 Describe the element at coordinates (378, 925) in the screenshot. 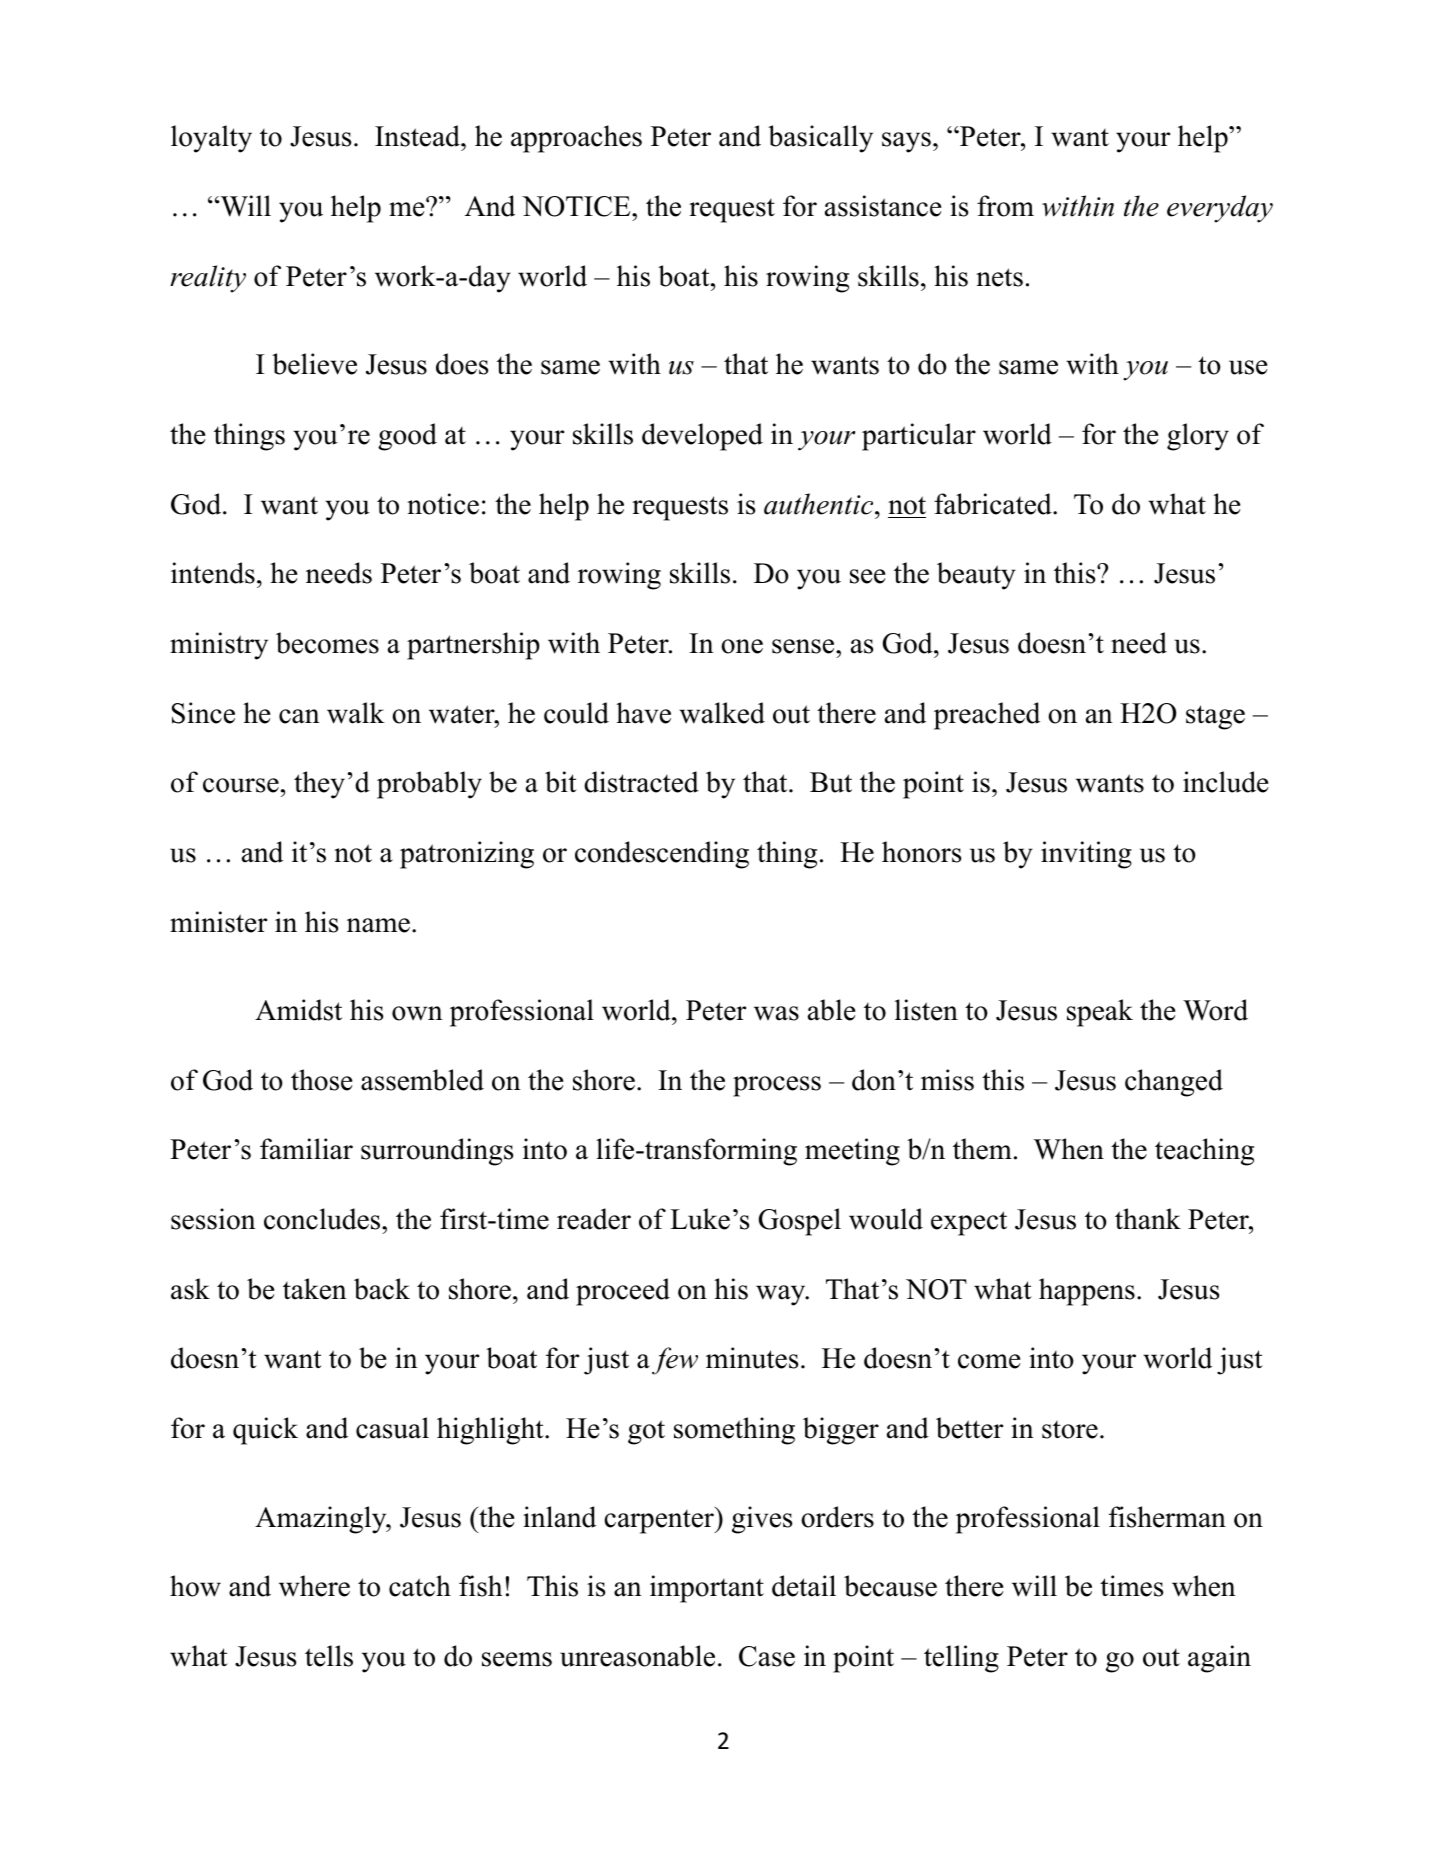

I see `name` at that location.
